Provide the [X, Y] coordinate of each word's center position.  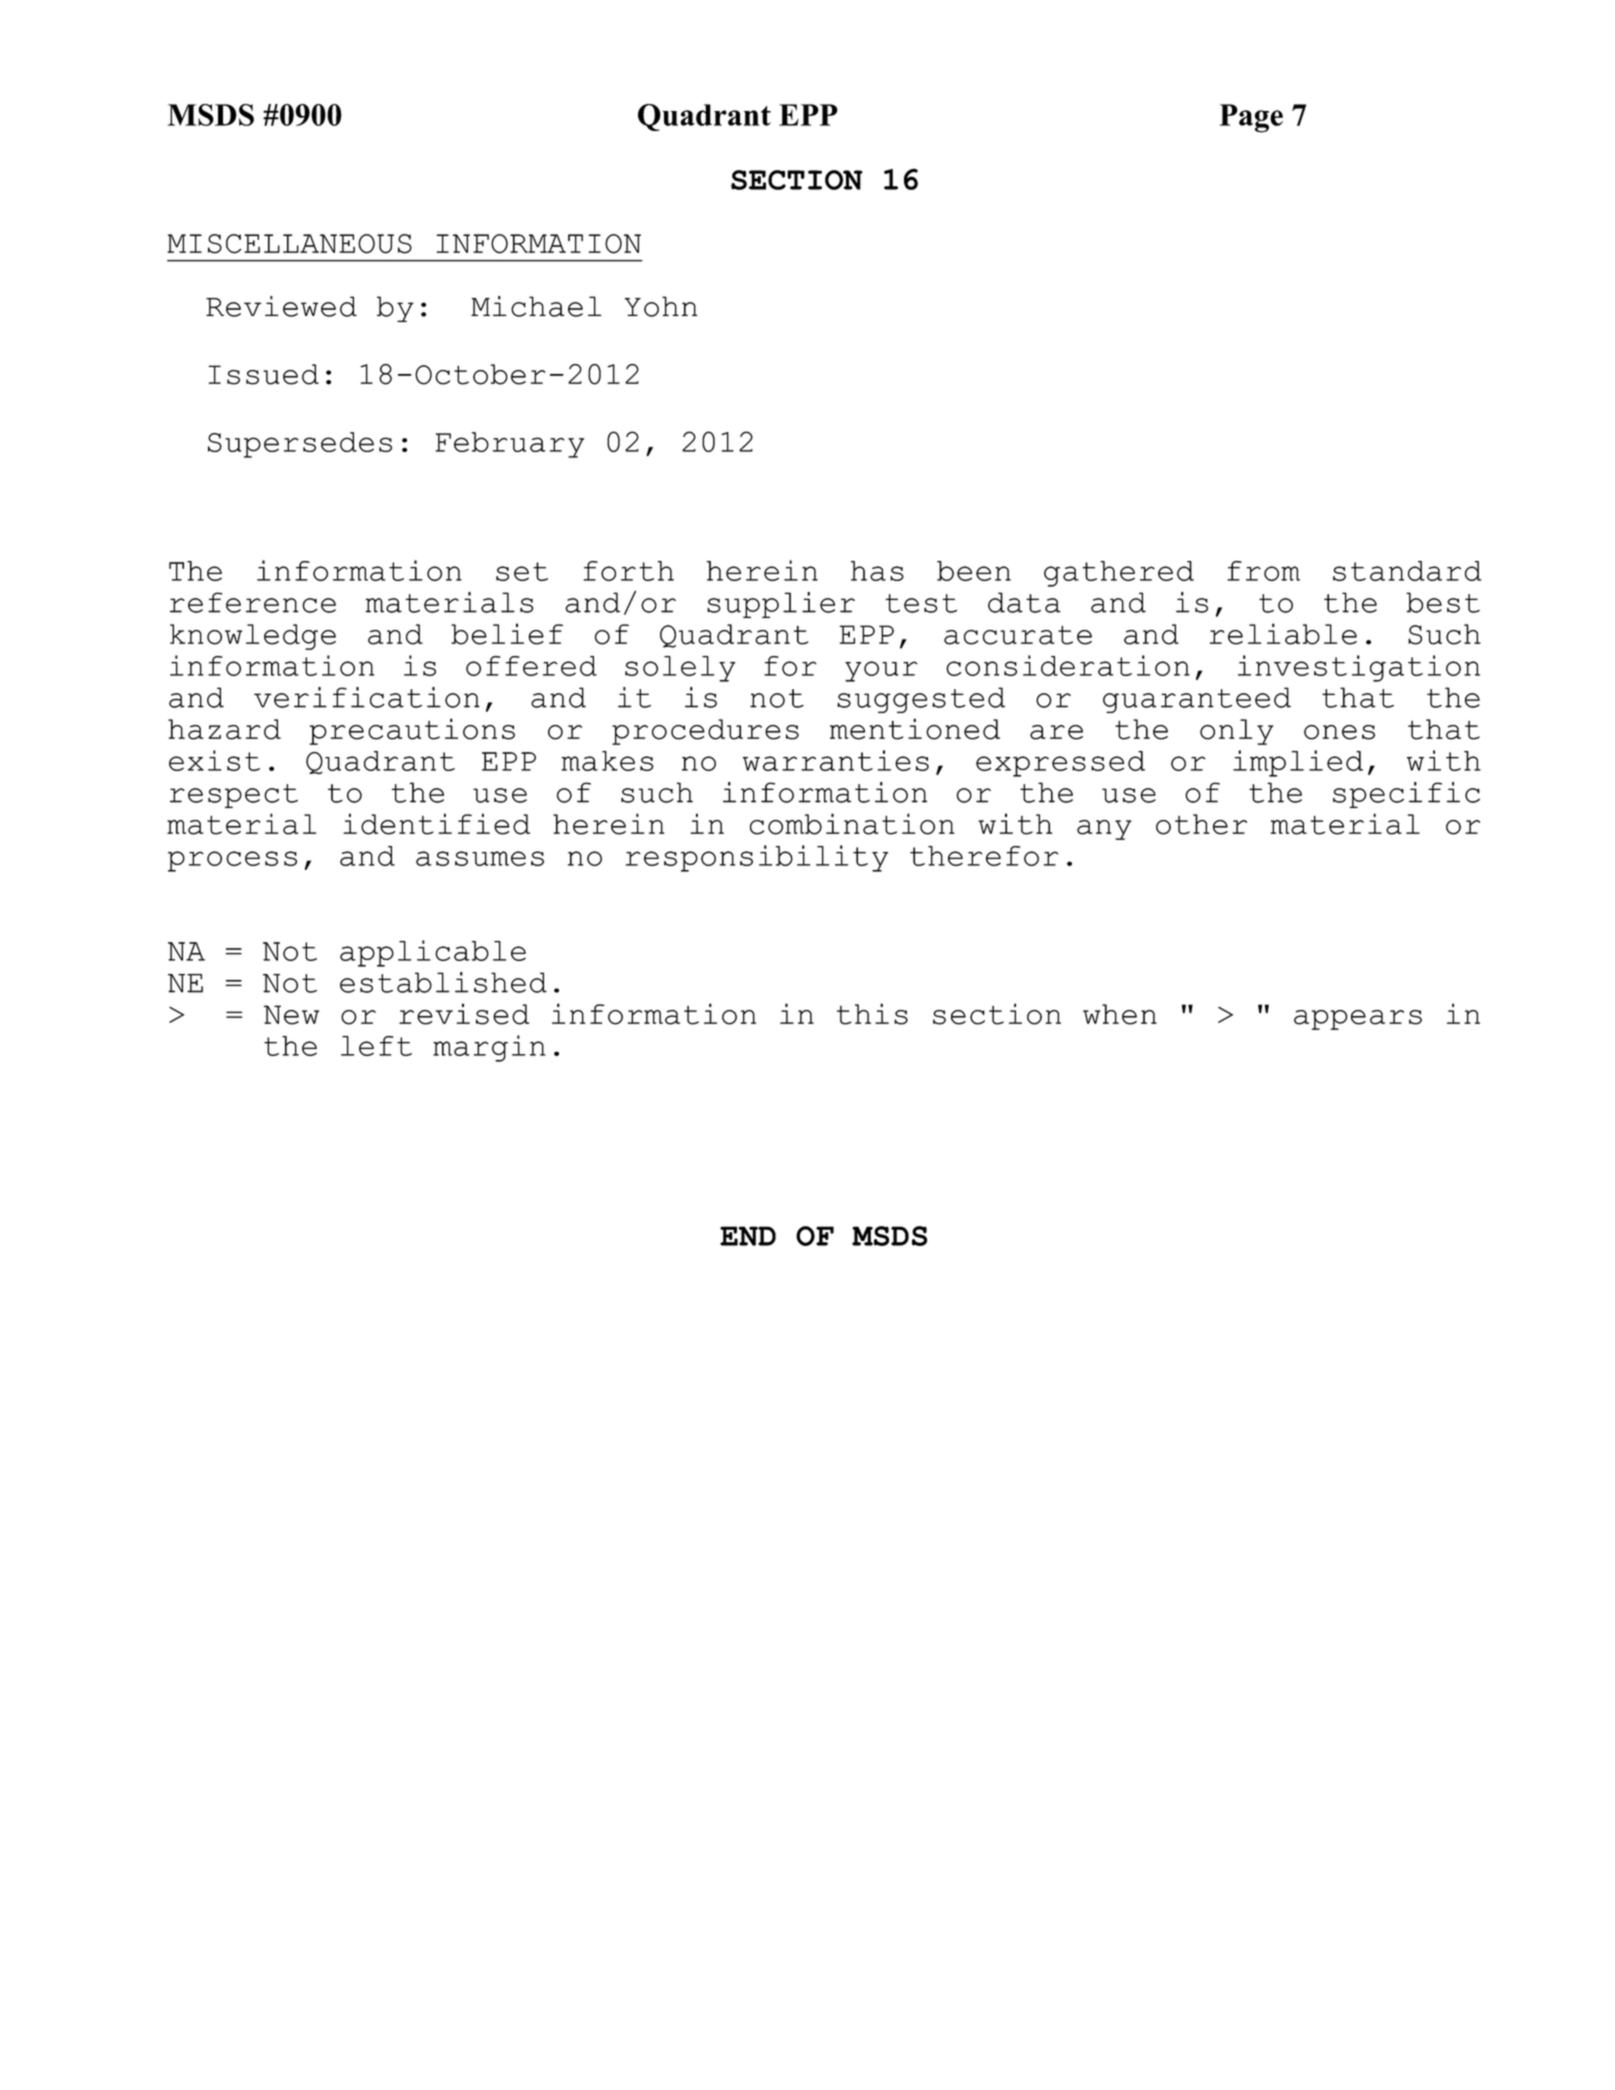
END [748, 1236]
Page [1251, 118]
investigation [1359, 668]
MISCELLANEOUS [289, 244]
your [881, 671]
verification [367, 697]
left [376, 1046]
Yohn [661, 306]
